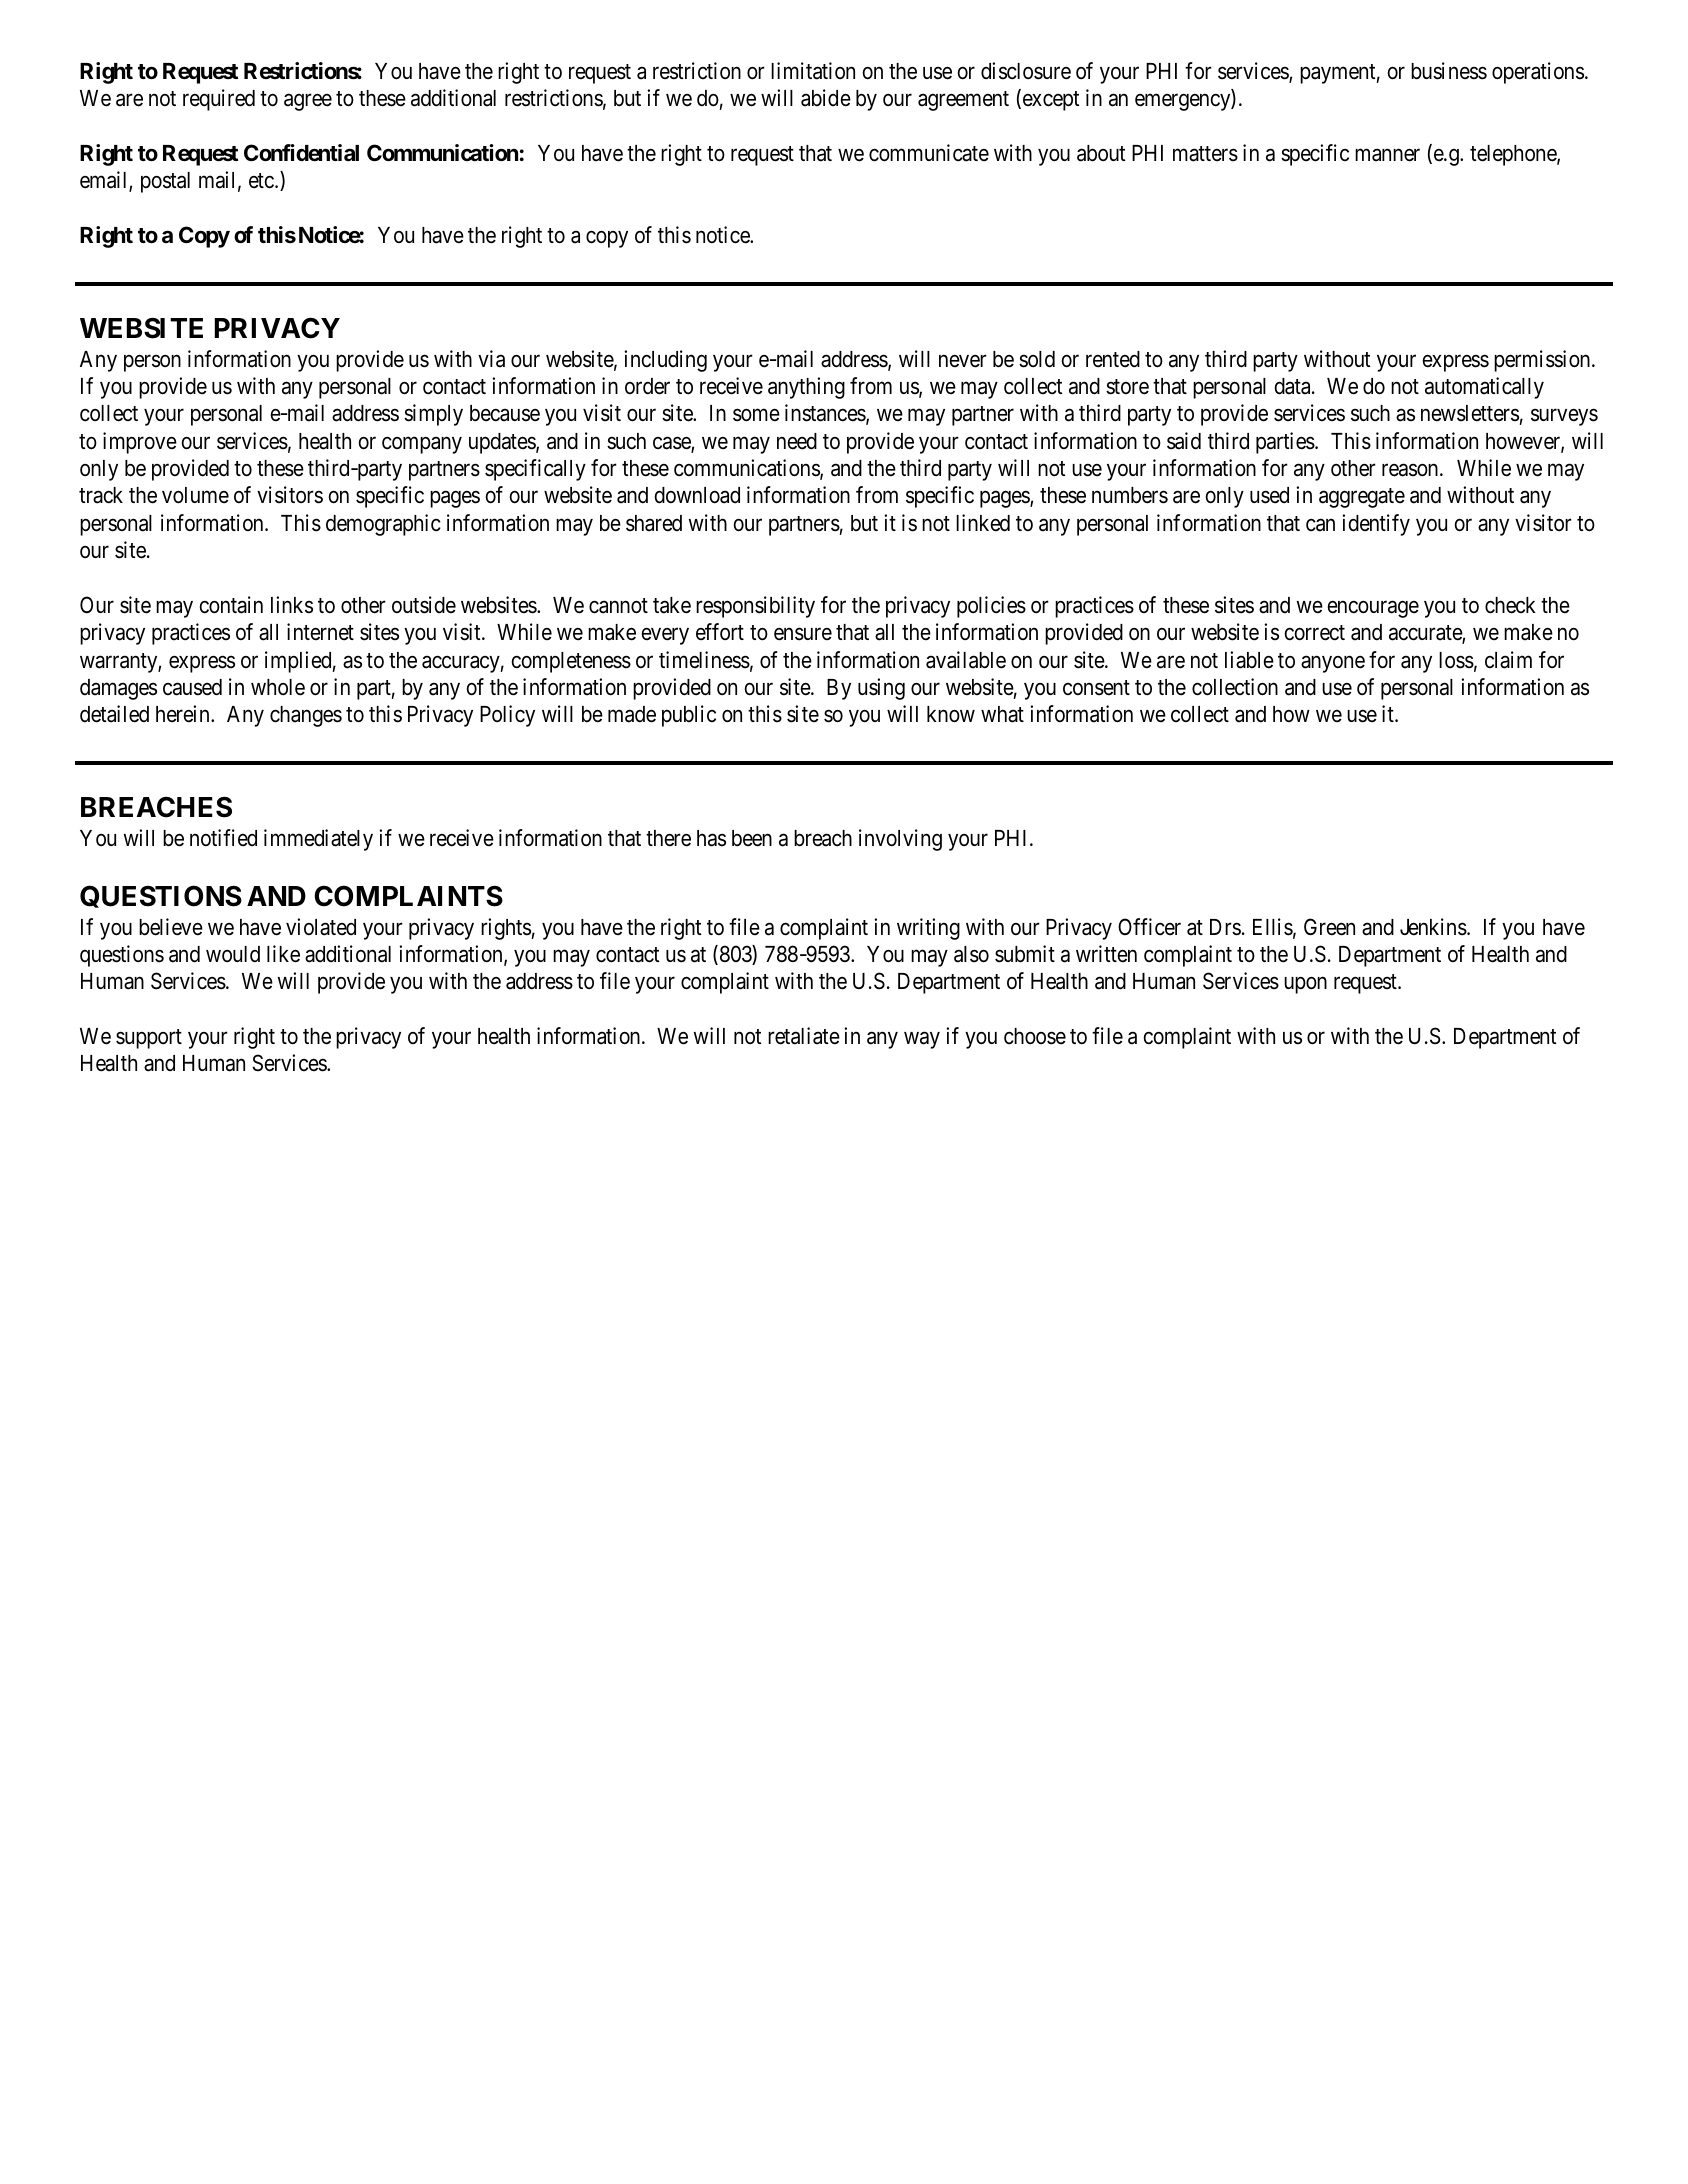 Image resolution: width=1688 pixels, height=2184 pixels. I want to click on abide, so click(826, 98).
